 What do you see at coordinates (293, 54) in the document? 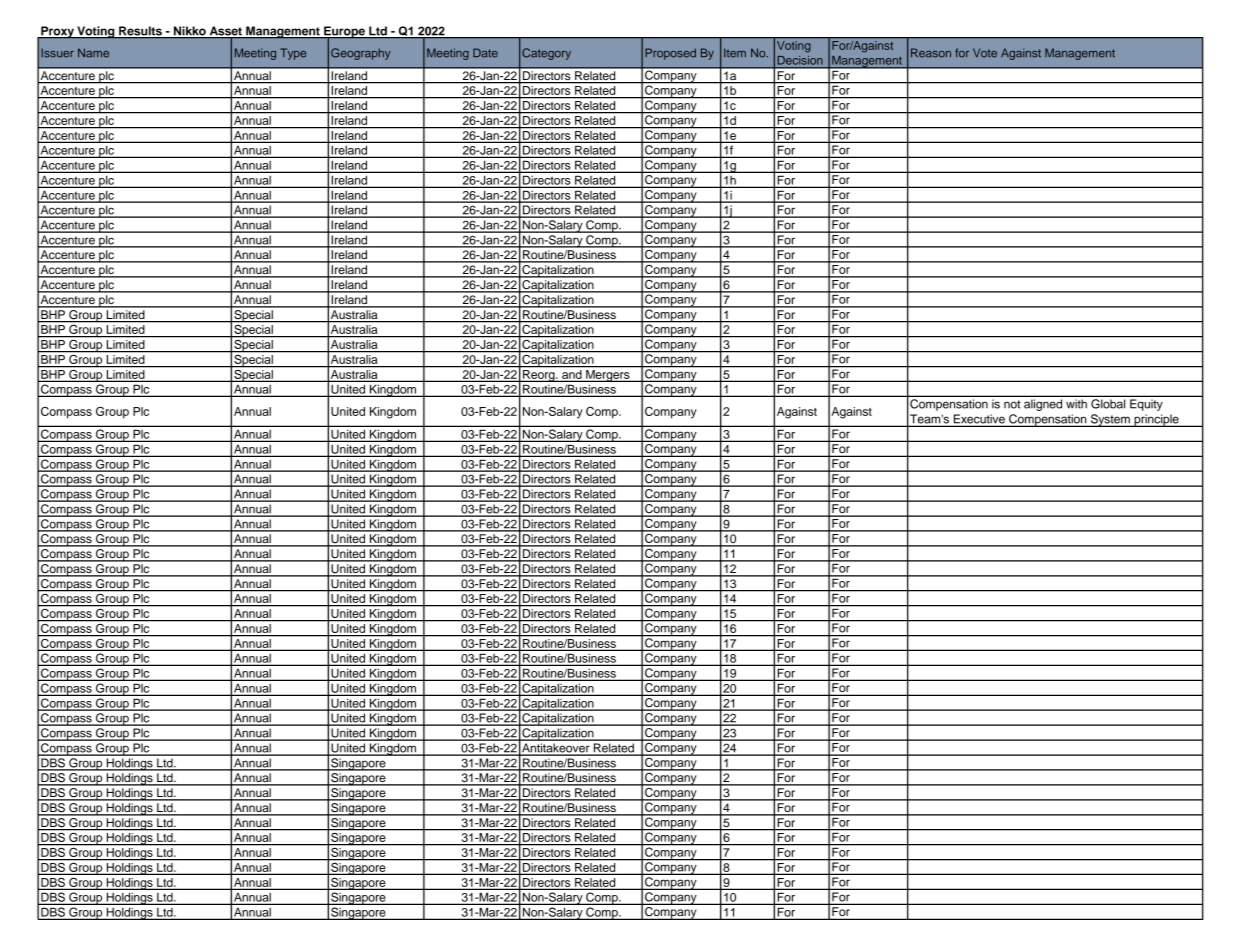
I see `Type` at bounding box center [293, 54].
